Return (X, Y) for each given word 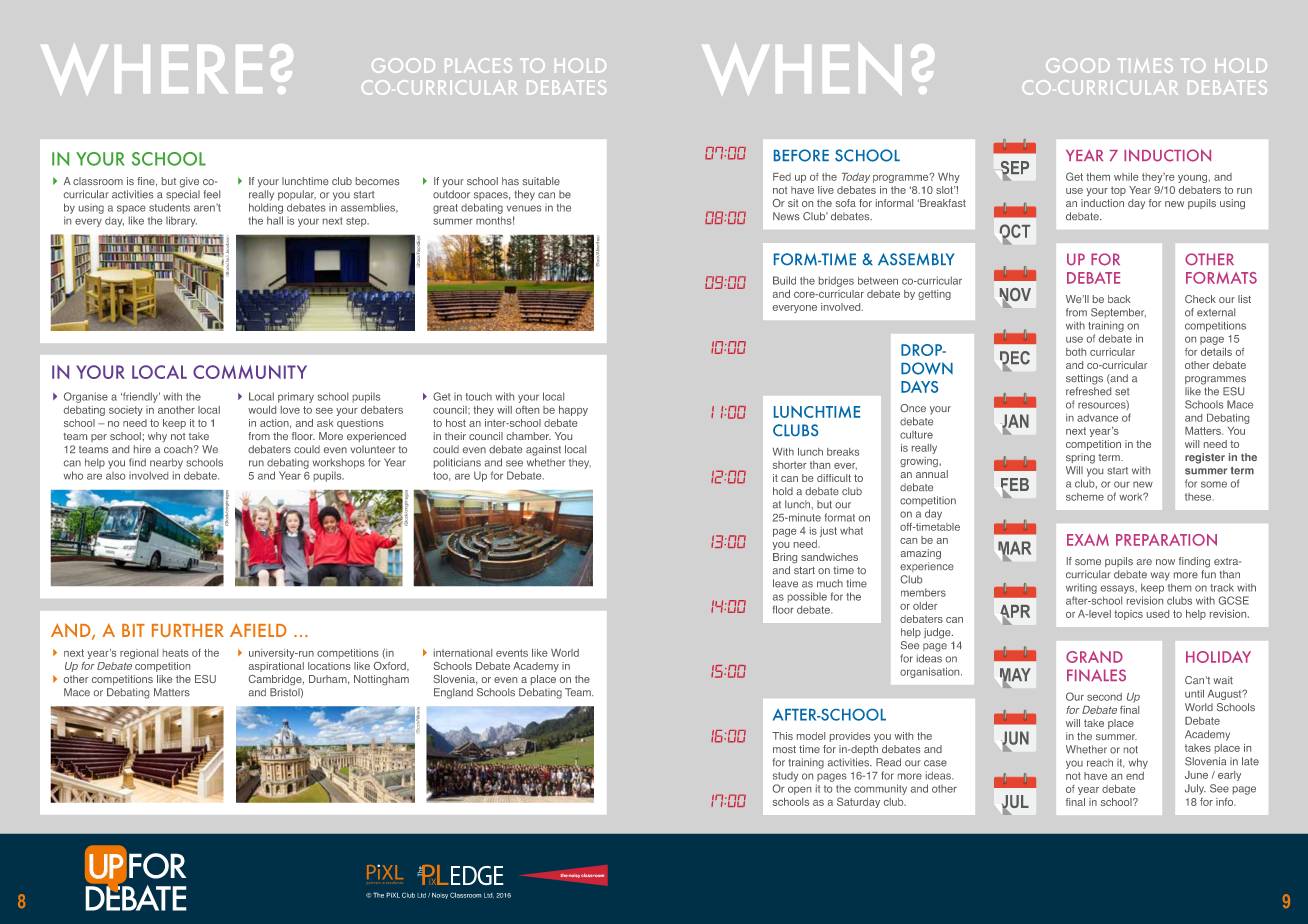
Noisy (440, 896)
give (189, 182)
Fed (782, 177)
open (799, 790)
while (1126, 177)
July (1195, 789)
